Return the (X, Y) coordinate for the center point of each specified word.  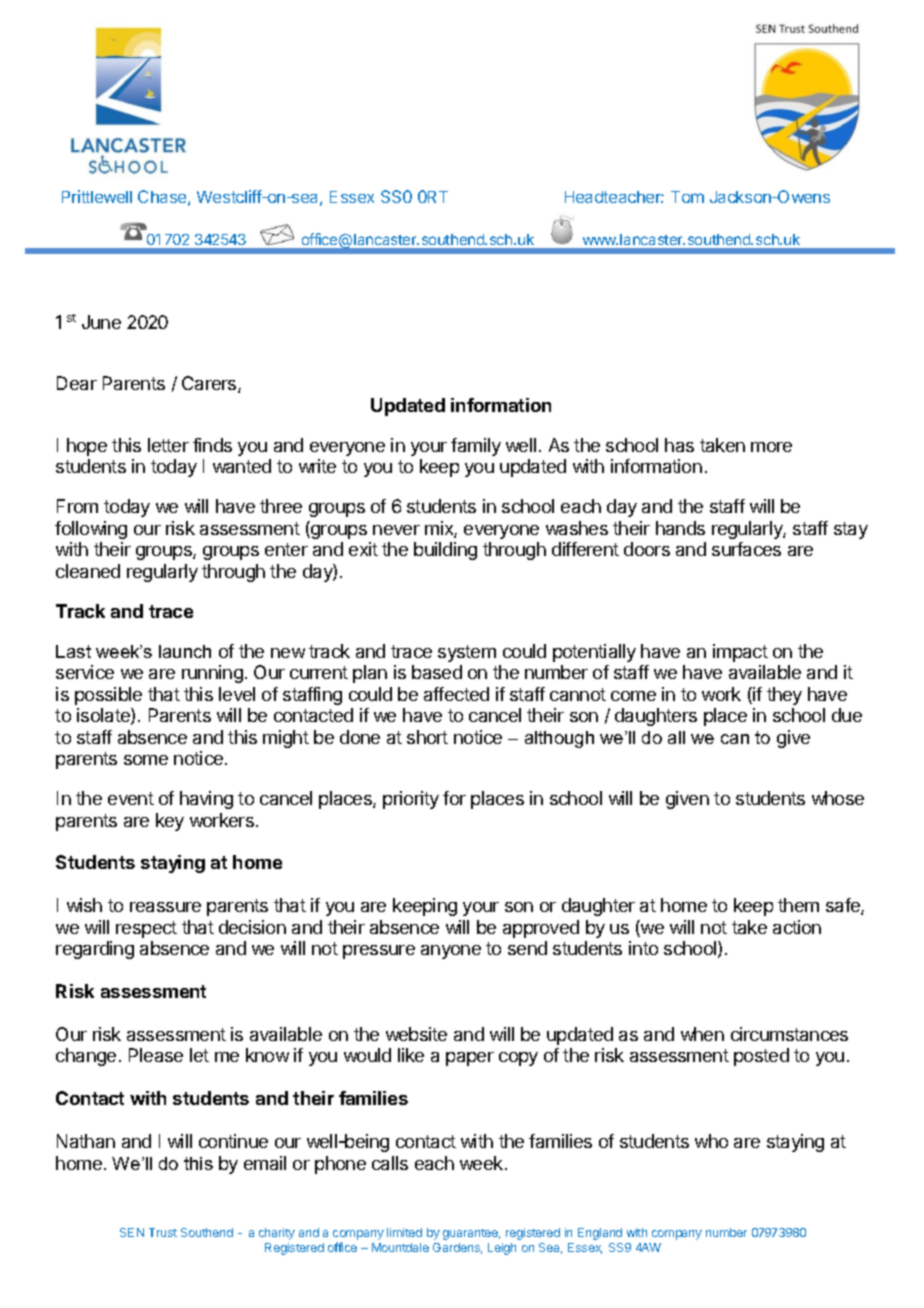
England (600, 1234)
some (146, 760)
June (101, 322)
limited (404, 1232)
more (771, 447)
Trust (163, 1232)
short (427, 737)
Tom (687, 197)
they (784, 696)
